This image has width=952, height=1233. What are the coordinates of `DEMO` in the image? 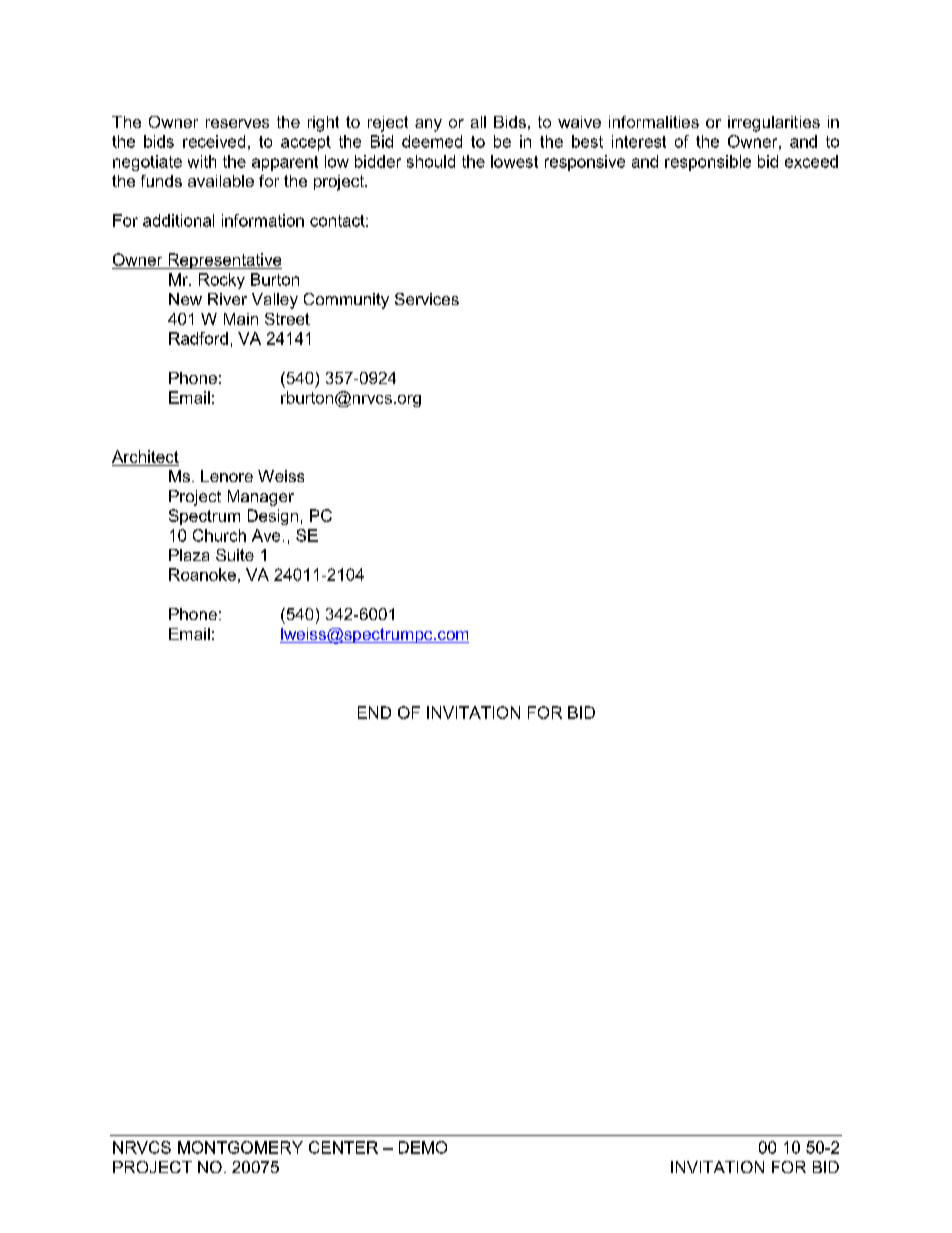 It's located at (423, 1147).
